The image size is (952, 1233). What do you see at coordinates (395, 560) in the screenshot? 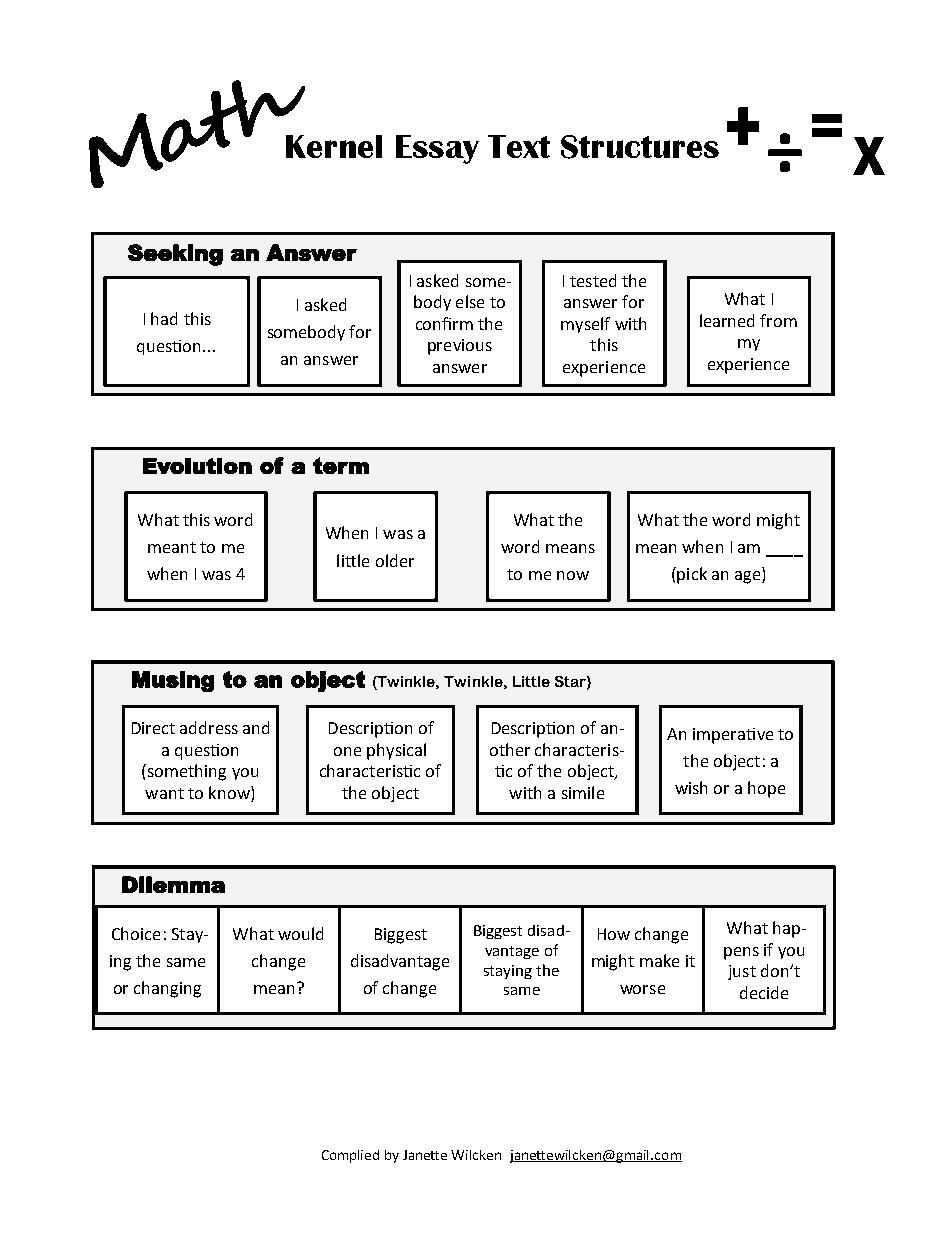
I see `older` at bounding box center [395, 560].
